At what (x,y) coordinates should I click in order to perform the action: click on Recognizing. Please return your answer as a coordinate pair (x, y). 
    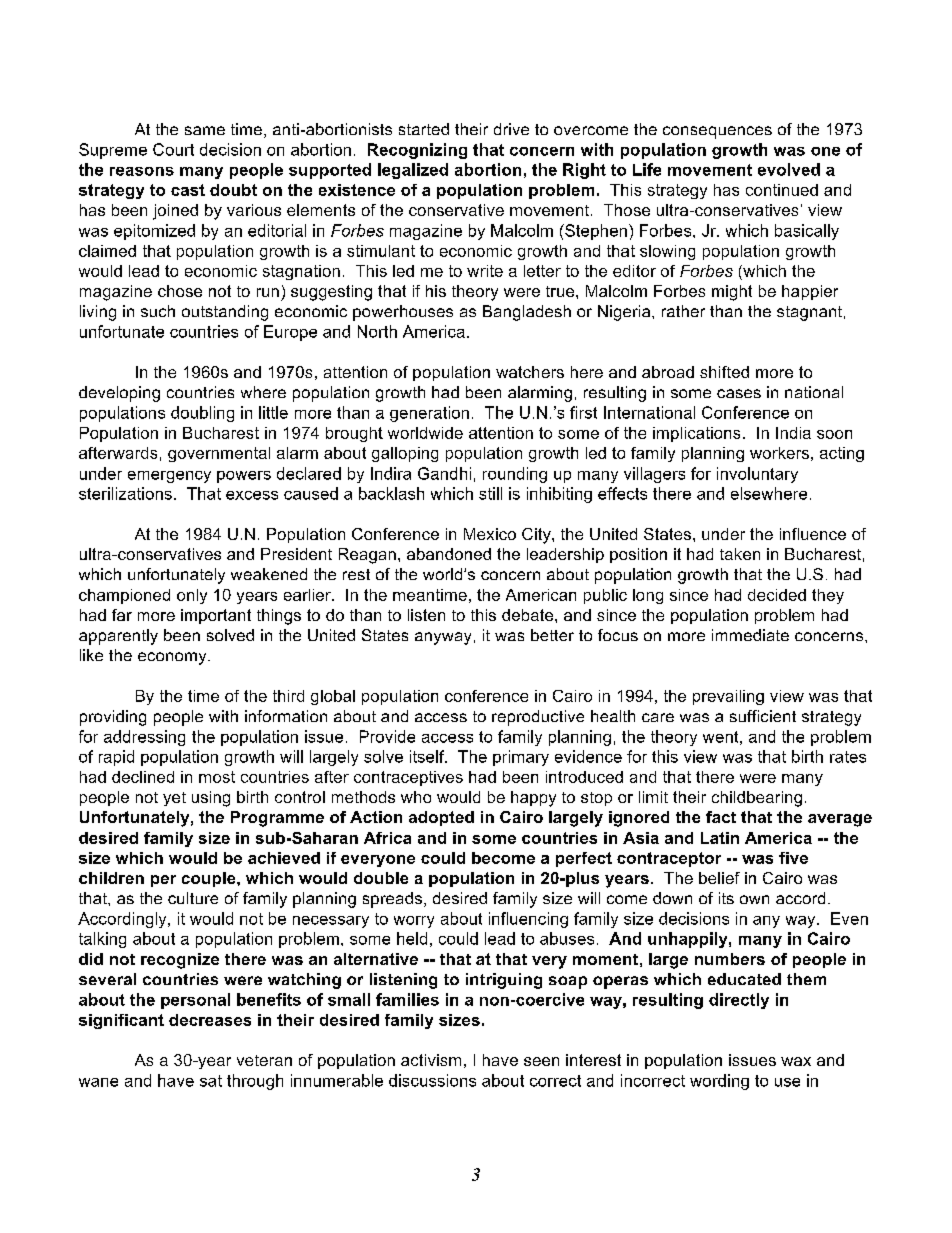
    Looking at the image, I should click on (417, 151).
